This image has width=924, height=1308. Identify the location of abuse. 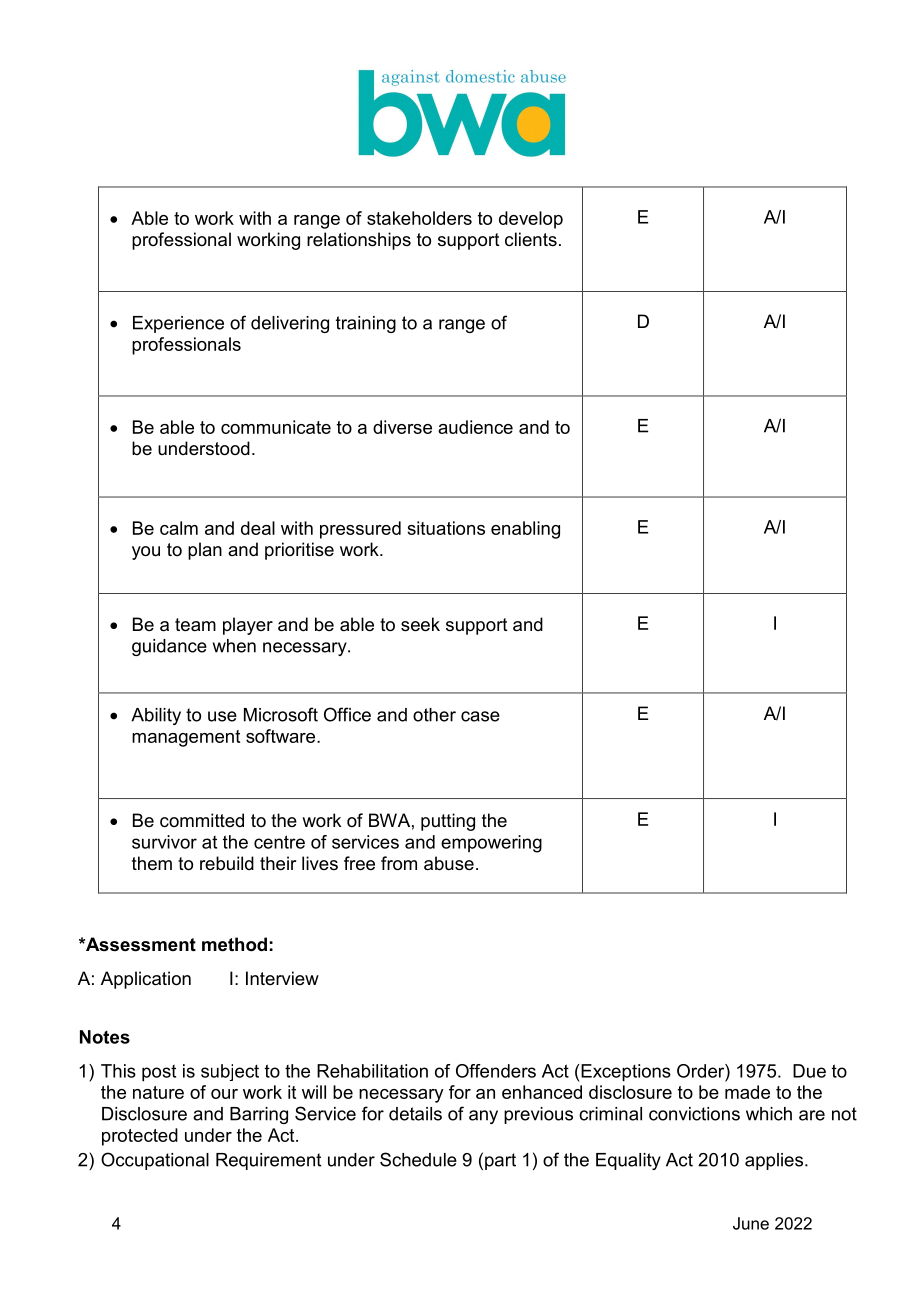
(449, 863).
